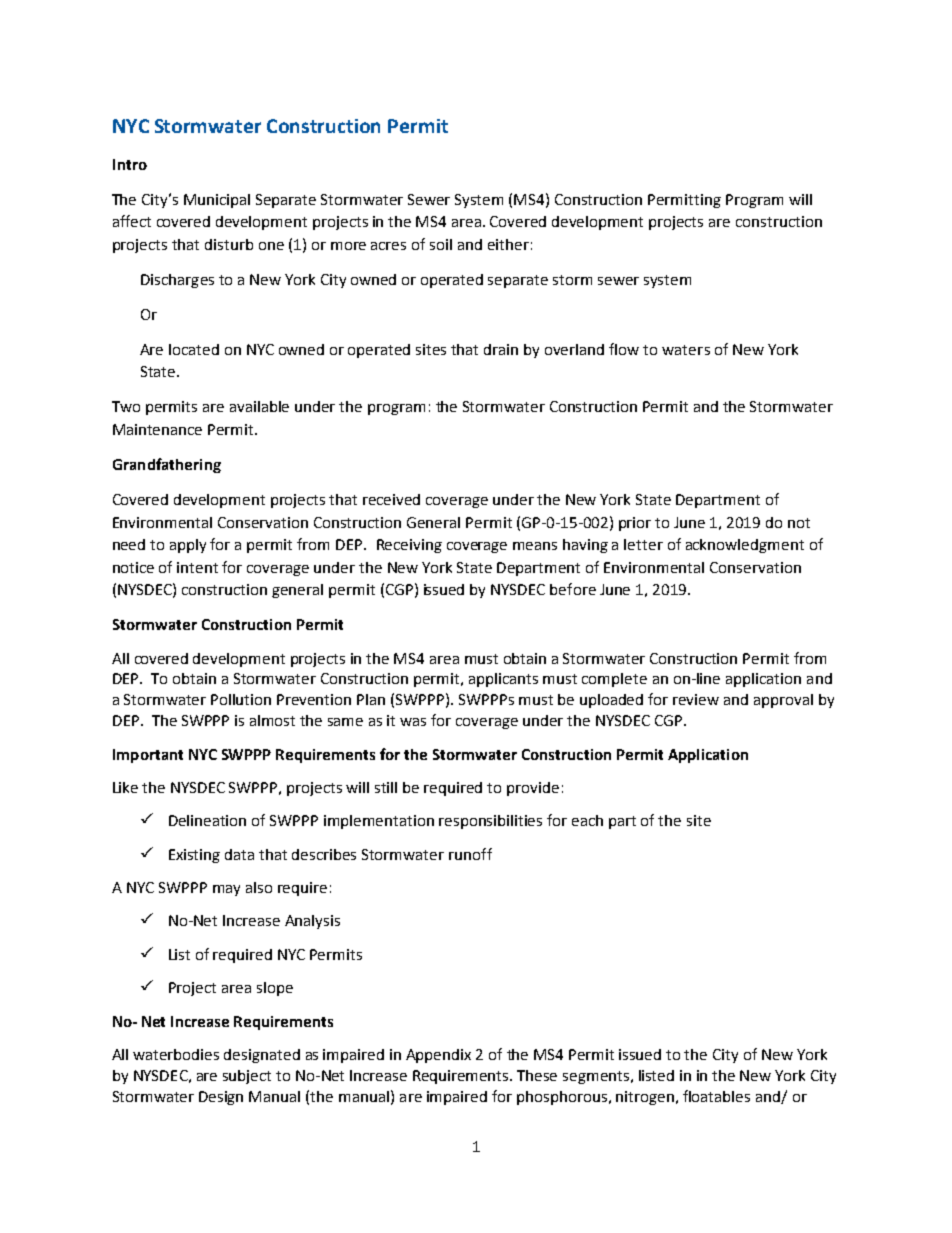 This document has height=1233, width=952. I want to click on either, so click(508, 244).
